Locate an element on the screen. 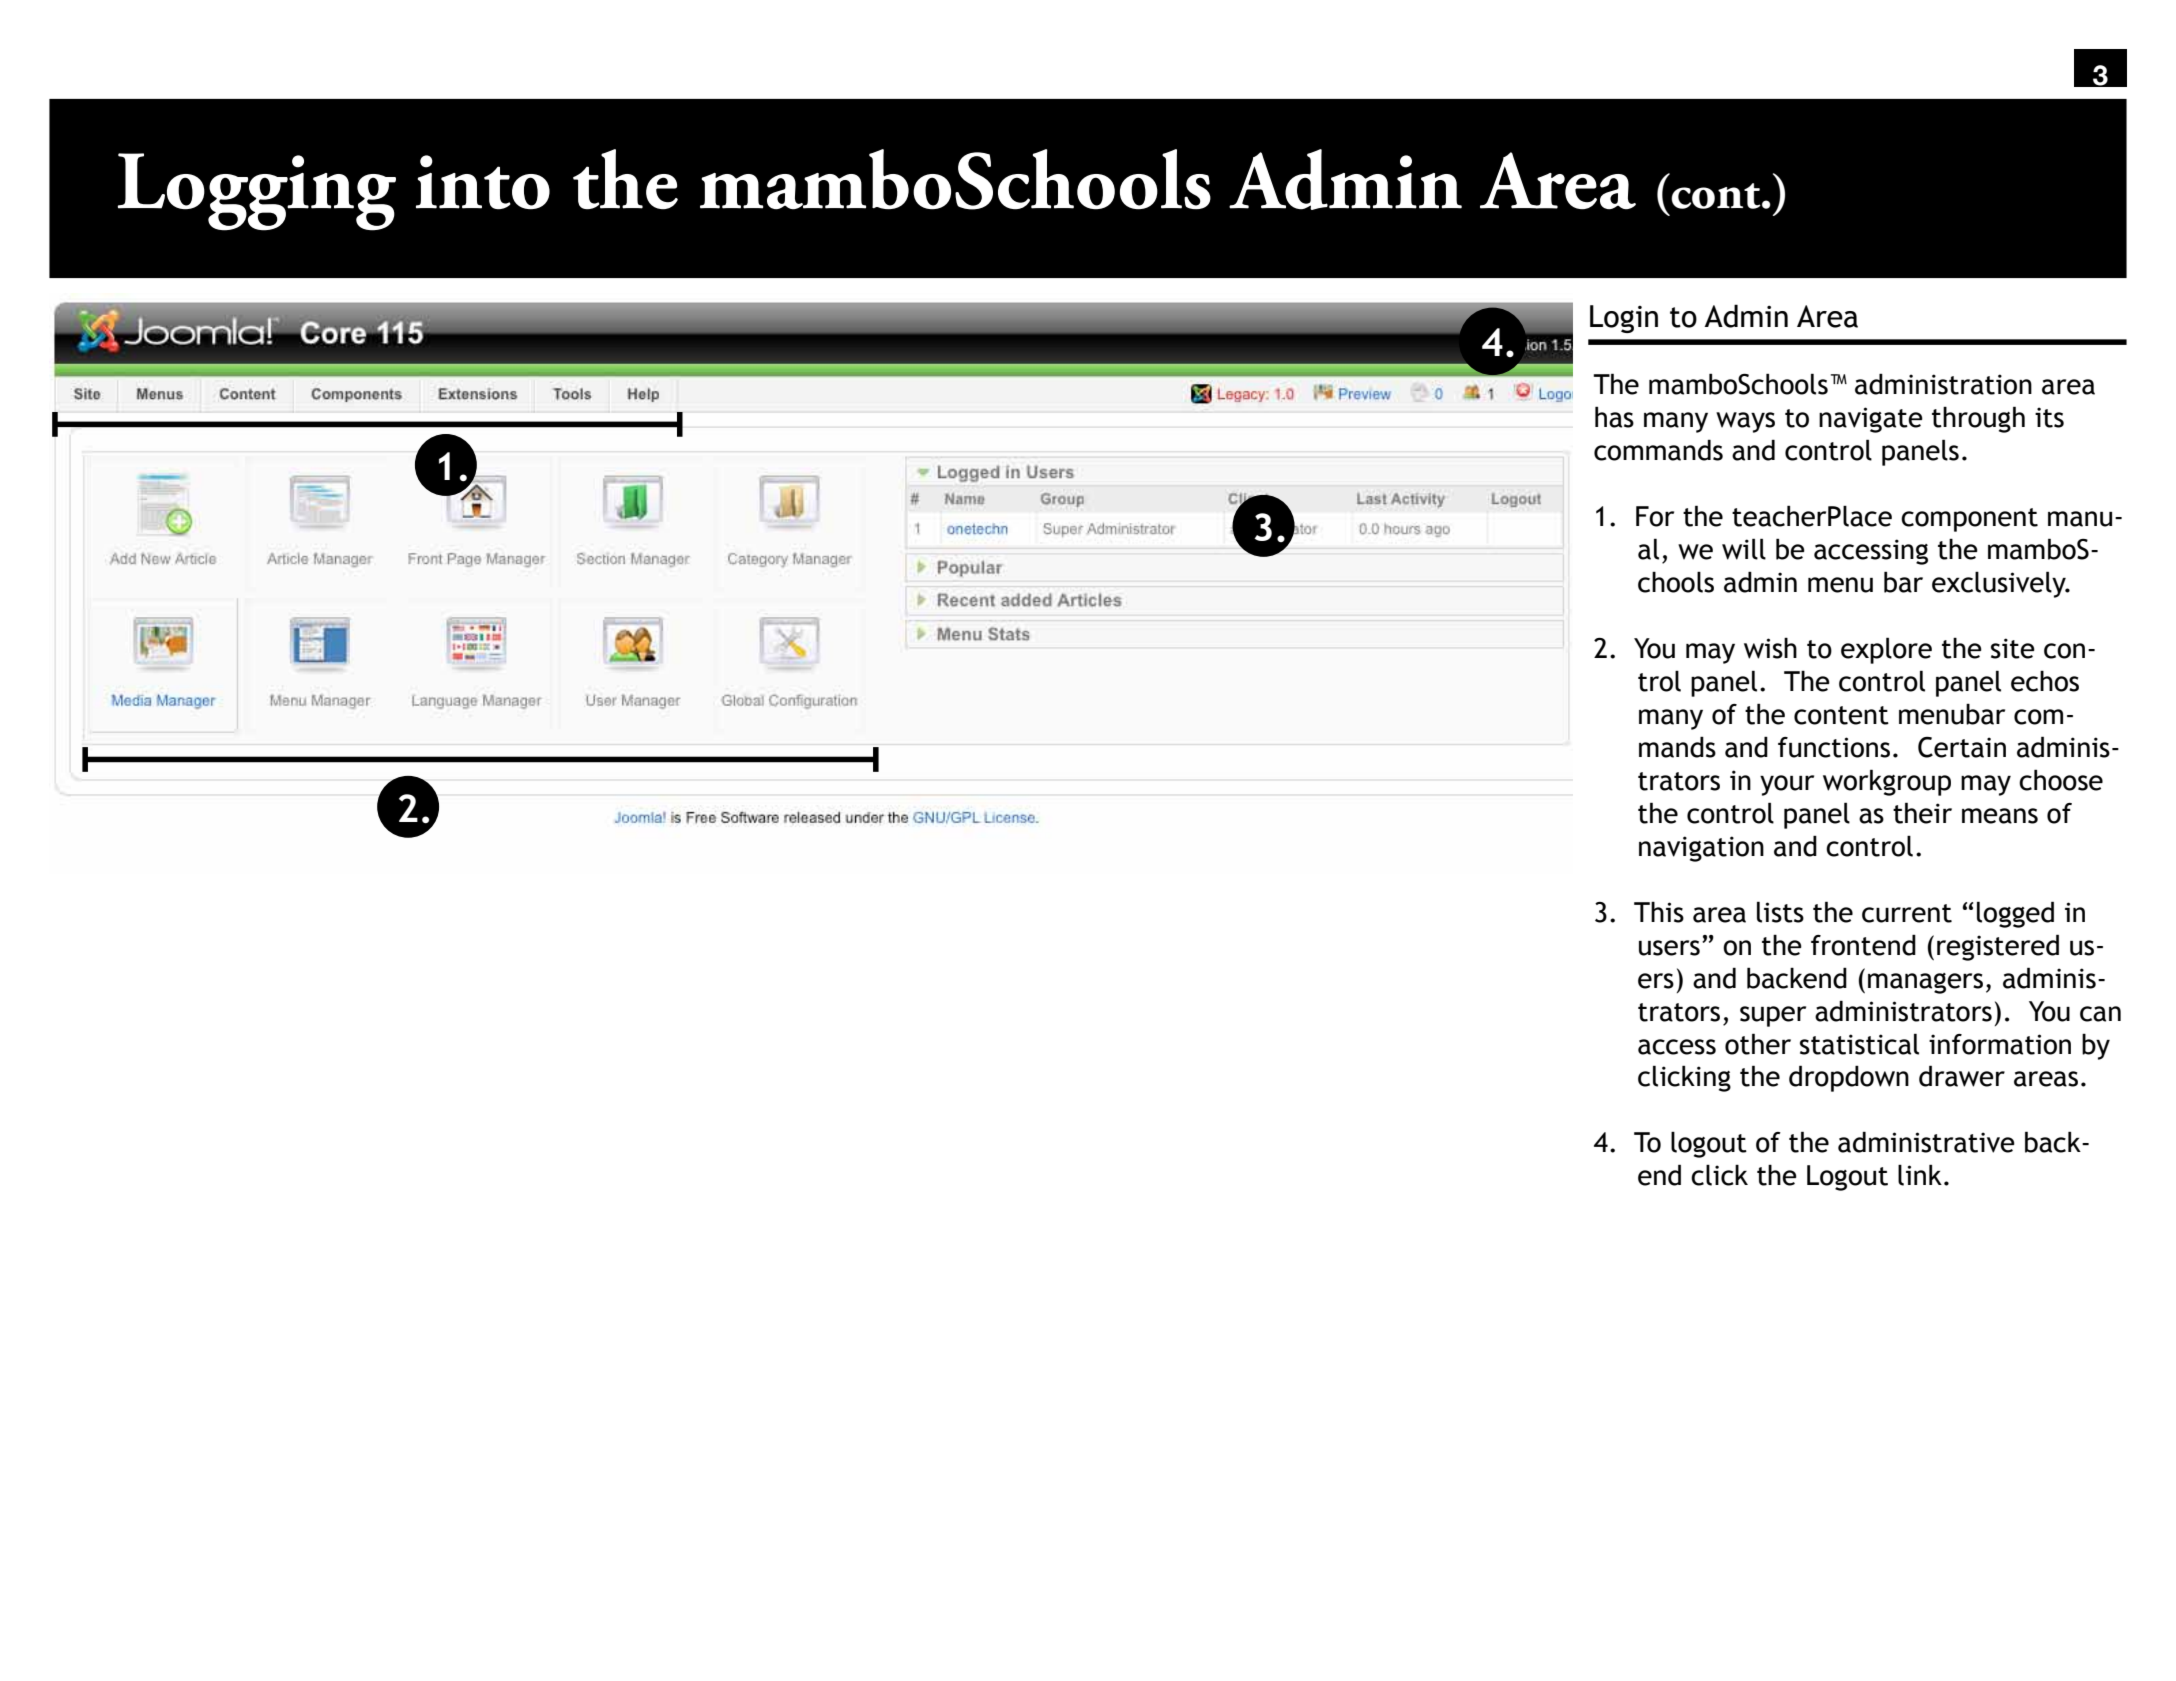  Logging is located at coordinates (256, 192).
